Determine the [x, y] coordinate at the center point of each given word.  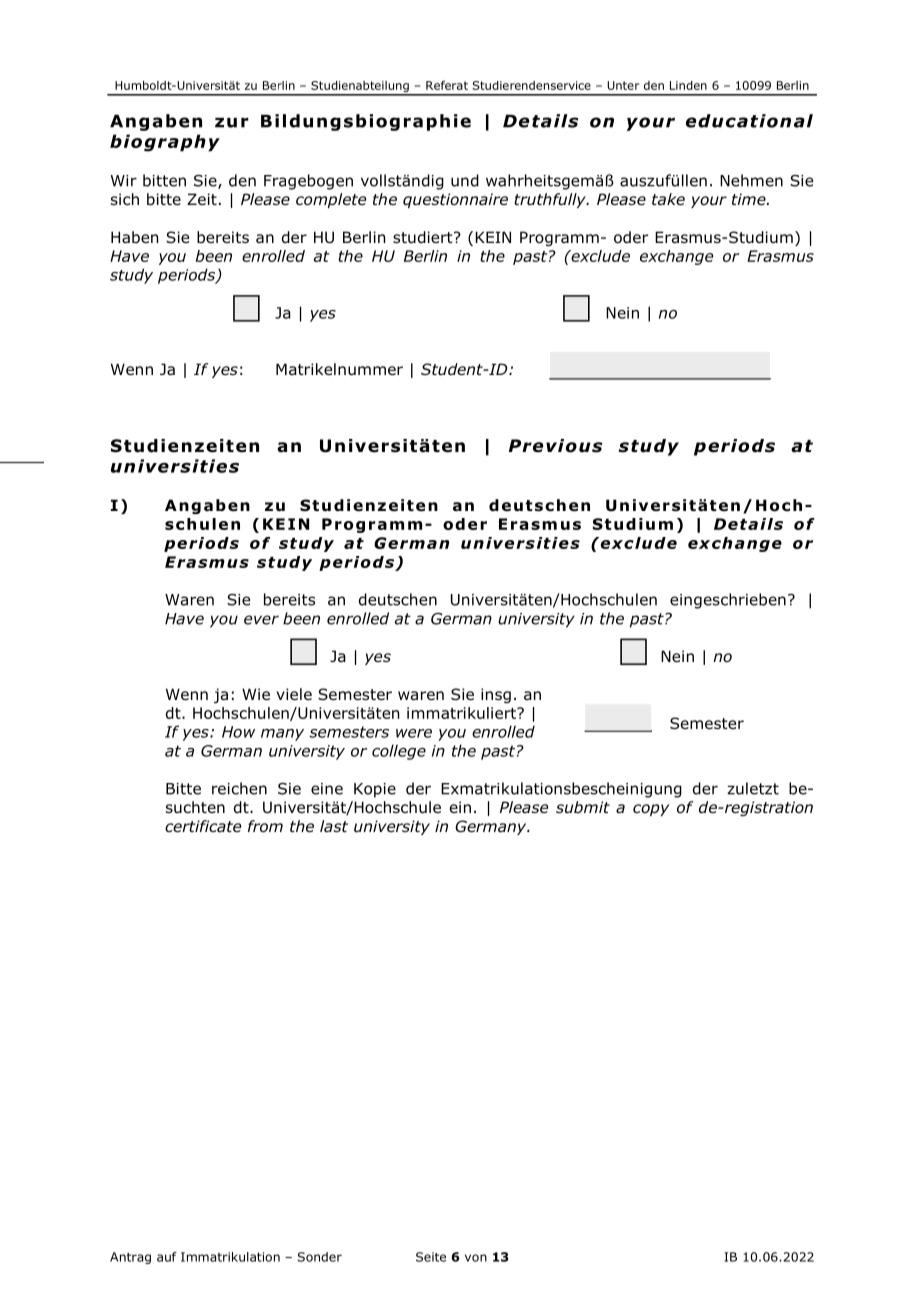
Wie [256, 694]
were [414, 733]
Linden [688, 85]
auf [167, 1257]
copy [651, 810]
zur [232, 123]
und [465, 180]
